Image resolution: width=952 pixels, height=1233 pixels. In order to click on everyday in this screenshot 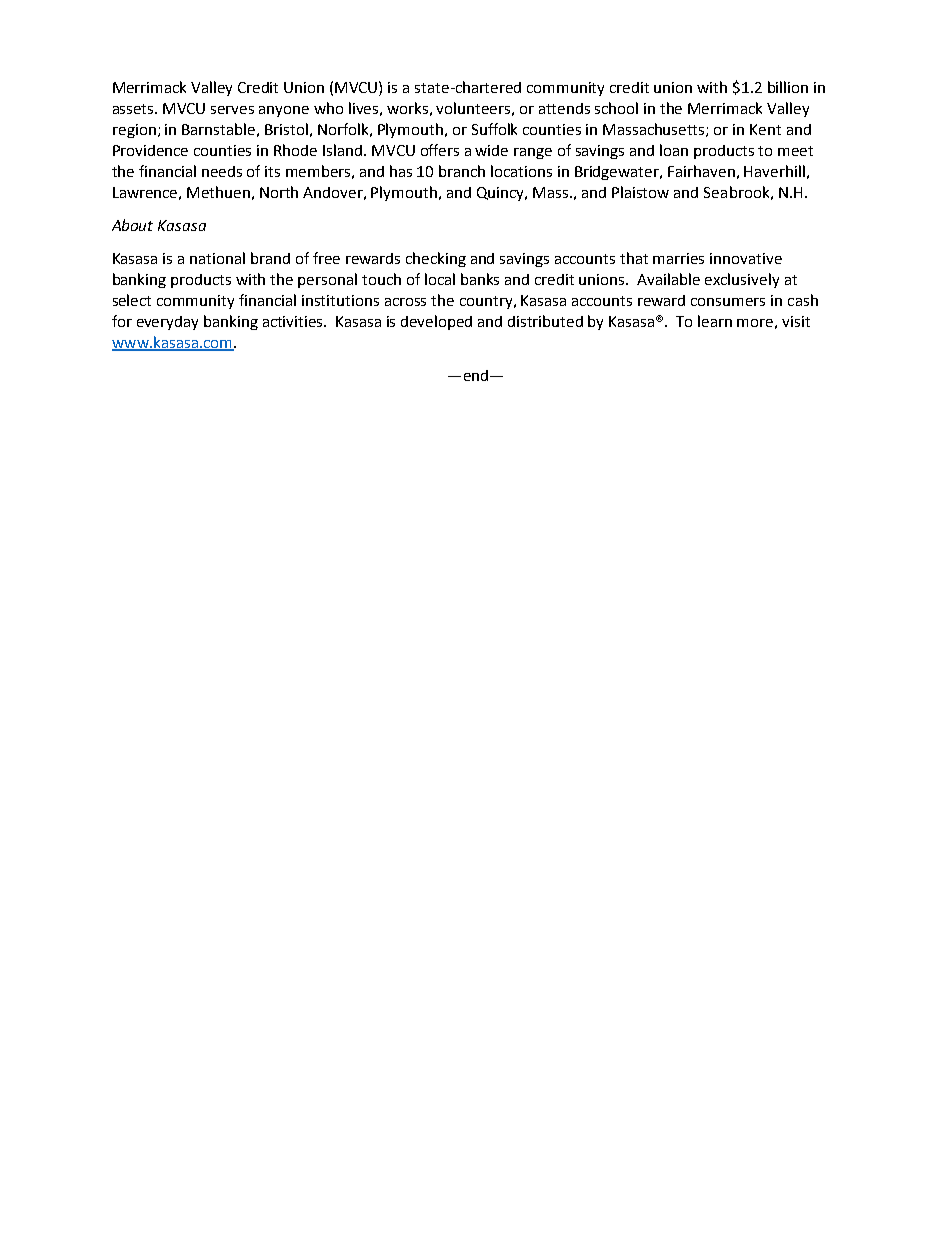, I will do `click(167, 323)`.
